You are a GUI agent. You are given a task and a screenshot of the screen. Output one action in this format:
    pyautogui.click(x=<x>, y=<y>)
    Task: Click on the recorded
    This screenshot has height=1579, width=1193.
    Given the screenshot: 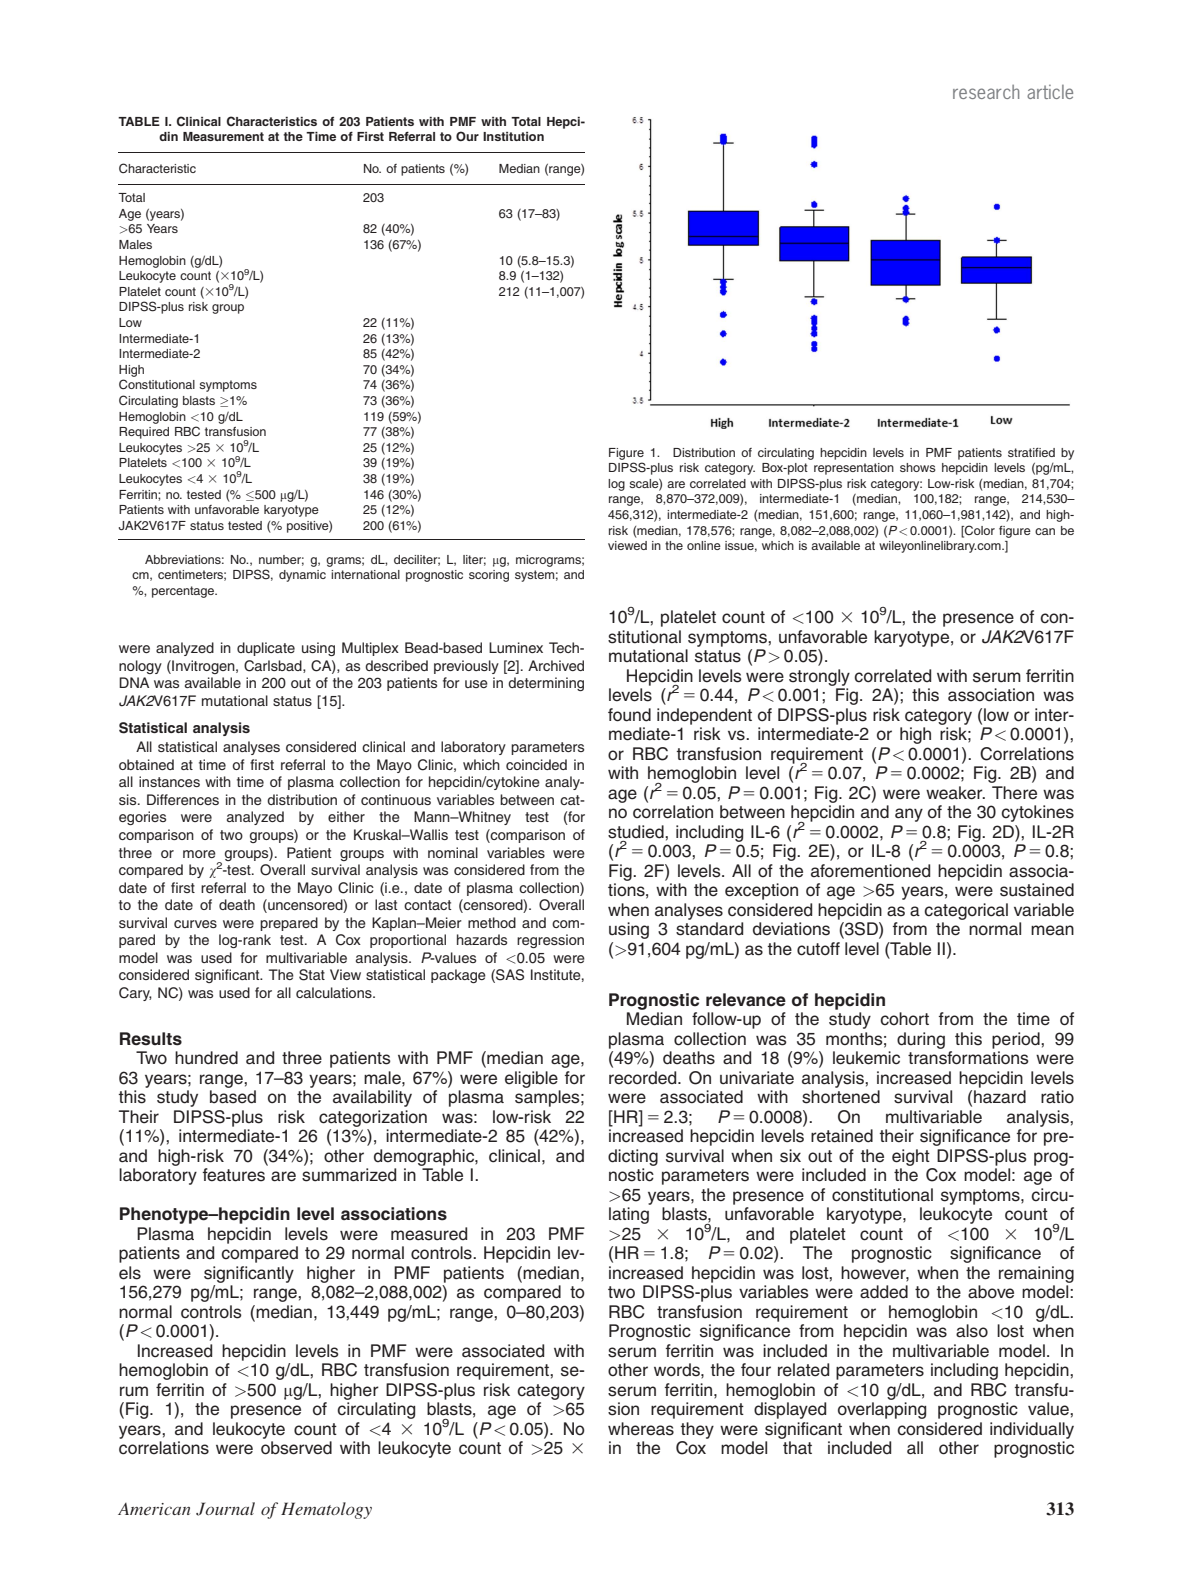 What is the action you would take?
    pyautogui.click(x=644, y=1078)
